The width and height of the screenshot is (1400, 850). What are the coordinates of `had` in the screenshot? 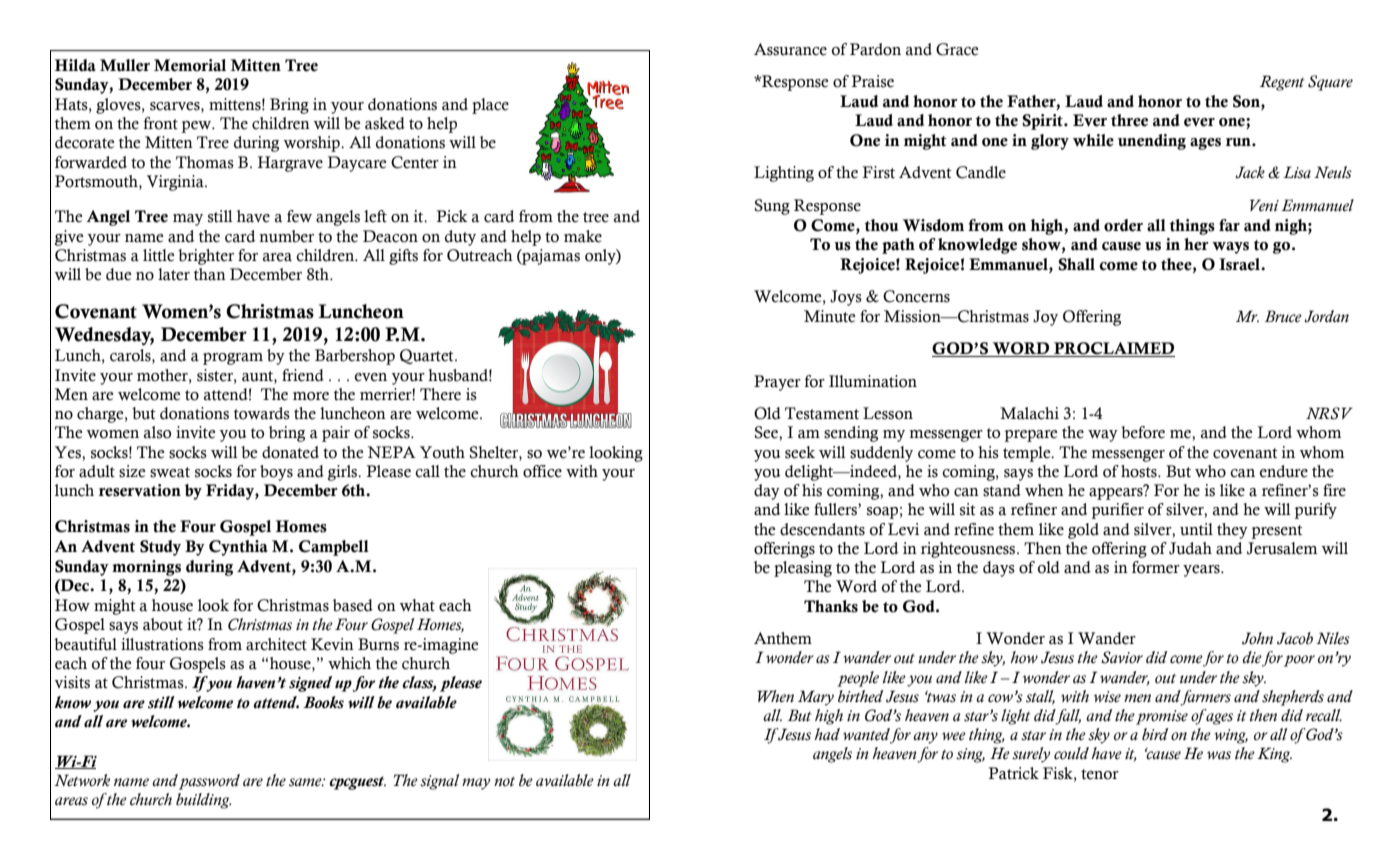 It's located at (827, 734).
